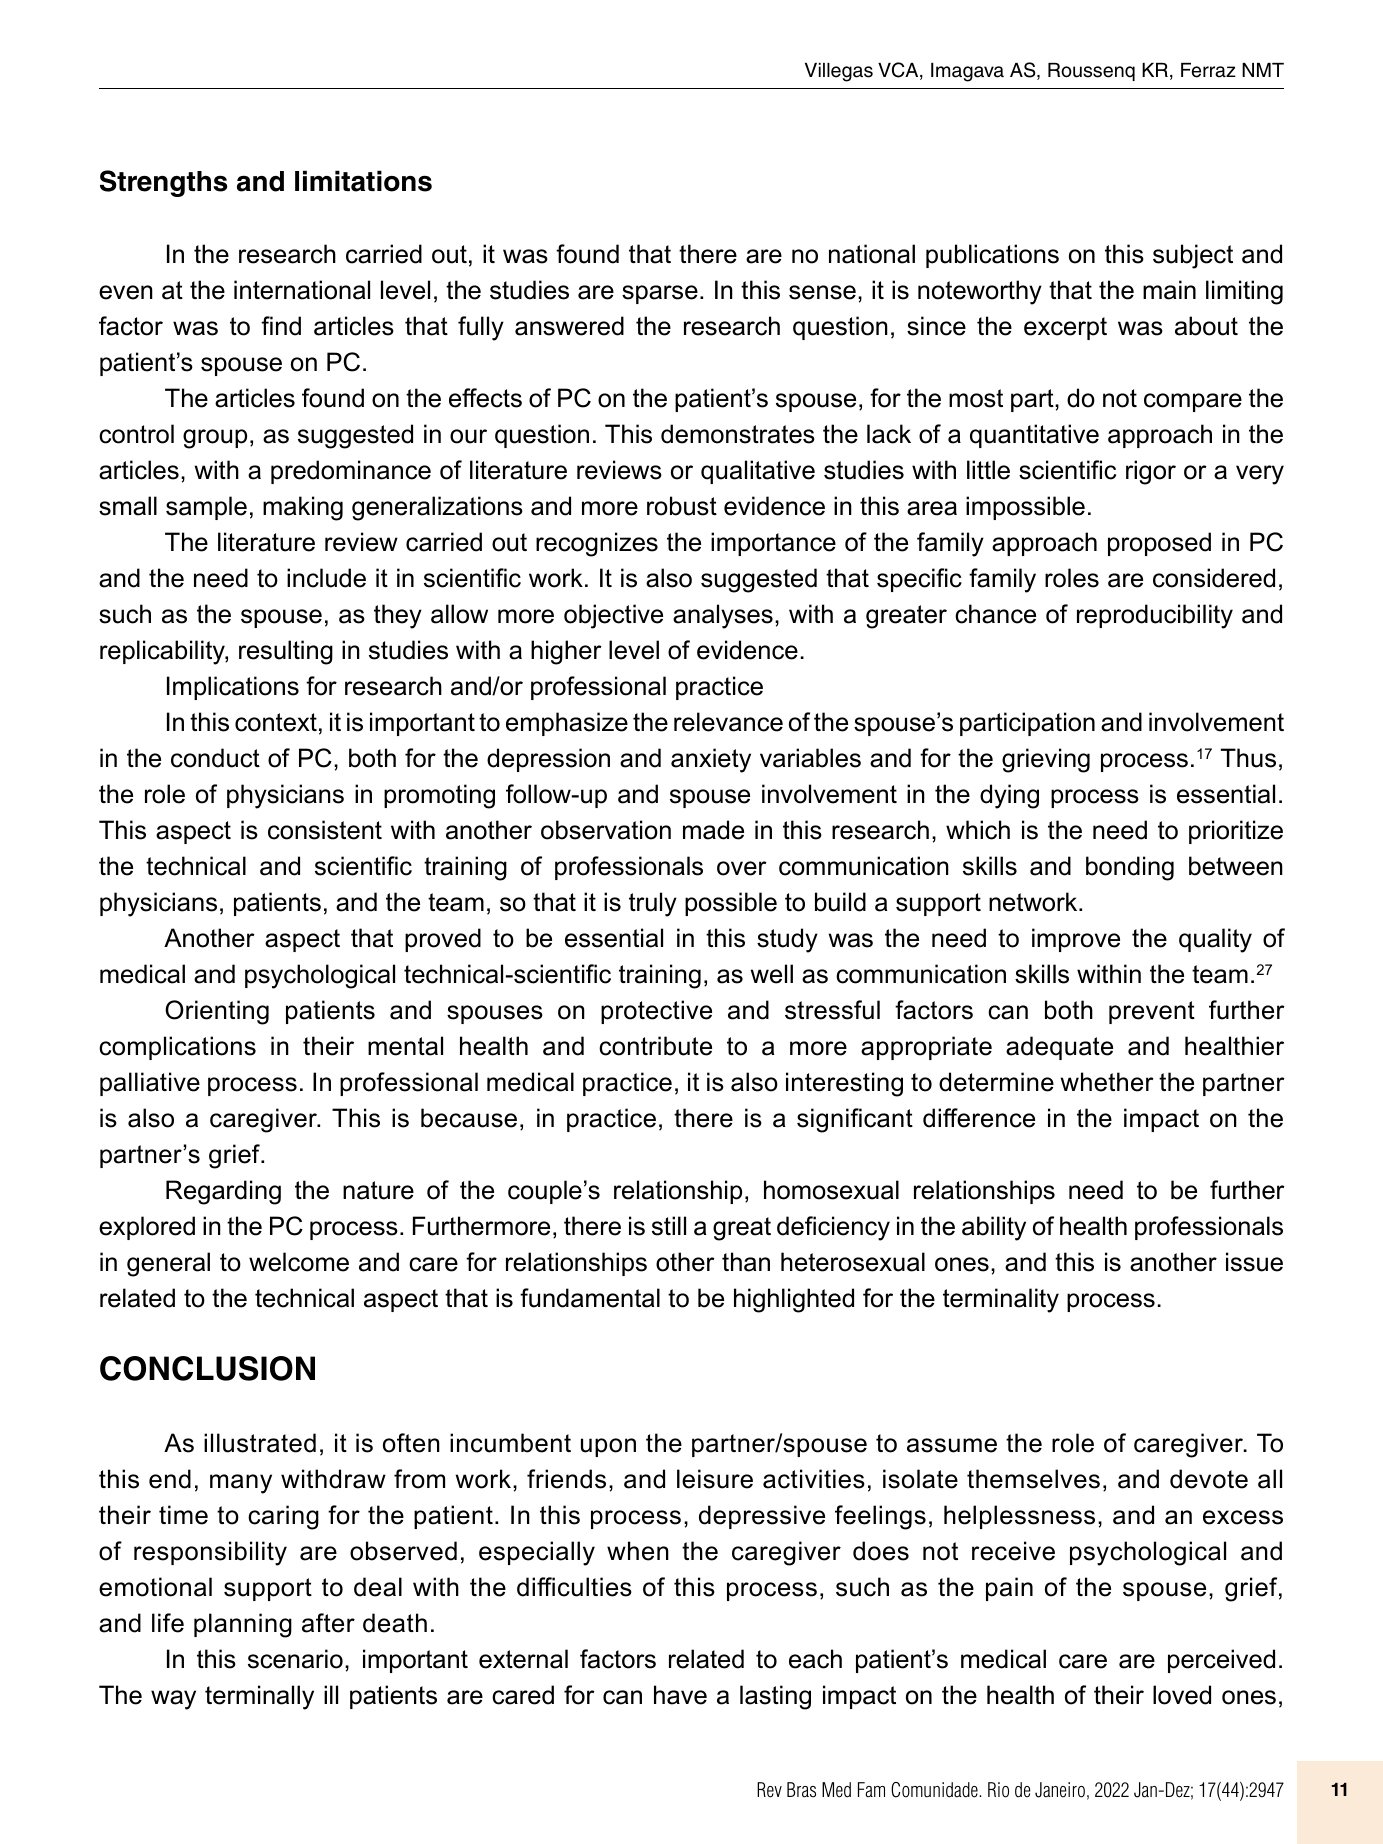 The image size is (1383, 1844). What do you see at coordinates (363, 181) in the screenshot?
I see `limitations` at bounding box center [363, 181].
